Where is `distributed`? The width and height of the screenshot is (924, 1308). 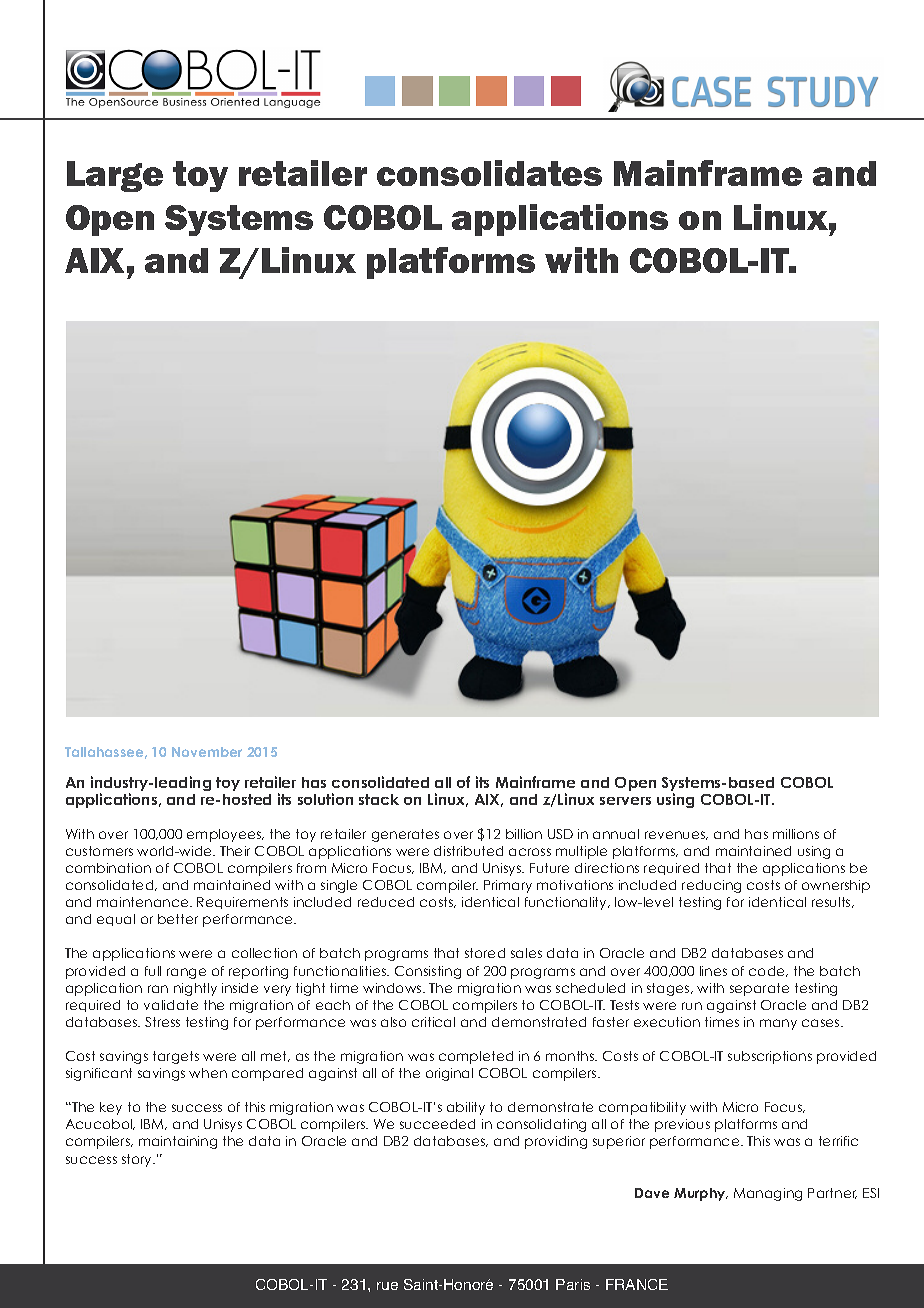 distributed is located at coordinates (468, 851).
